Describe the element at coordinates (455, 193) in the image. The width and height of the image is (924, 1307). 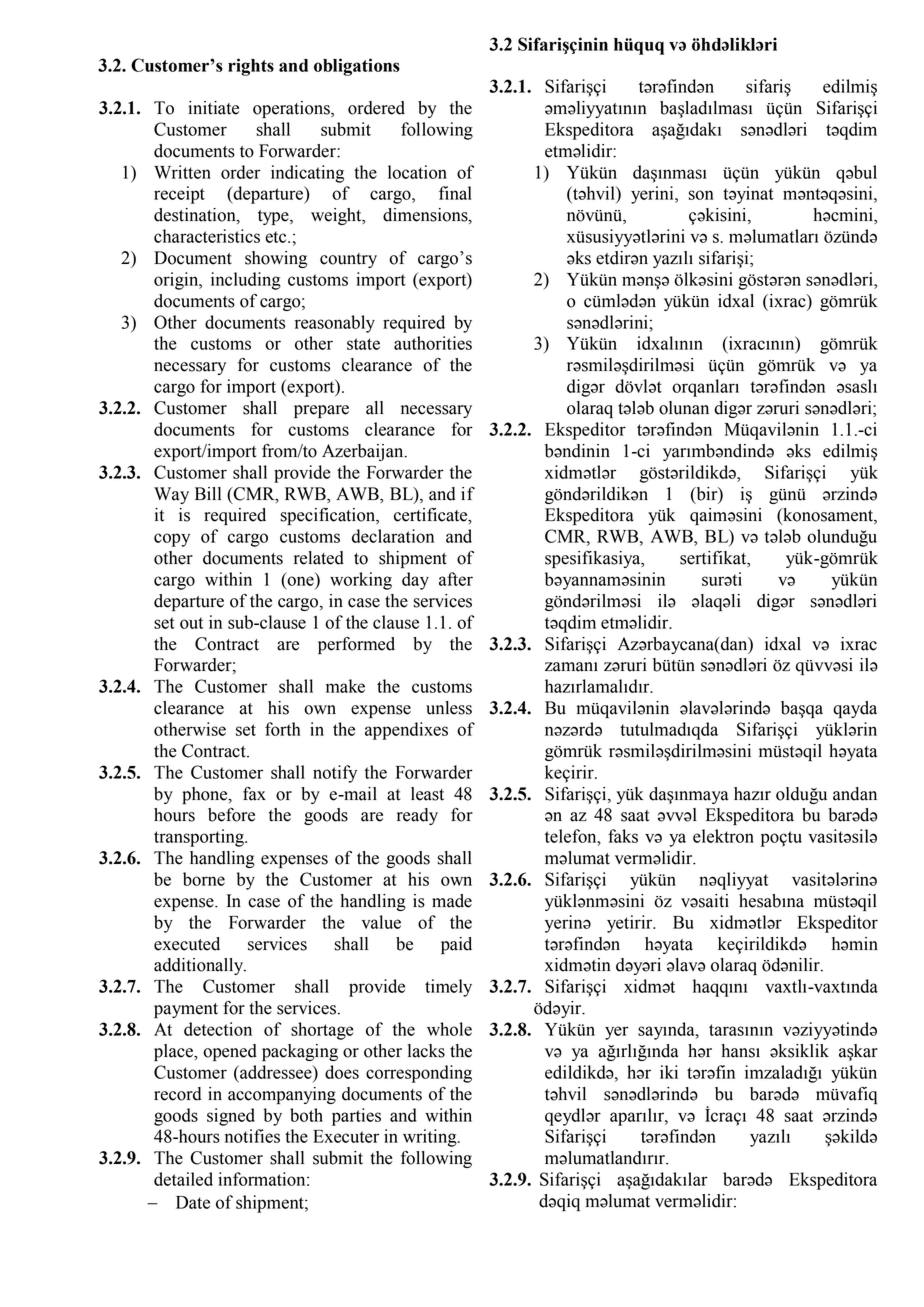
I see `final` at that location.
